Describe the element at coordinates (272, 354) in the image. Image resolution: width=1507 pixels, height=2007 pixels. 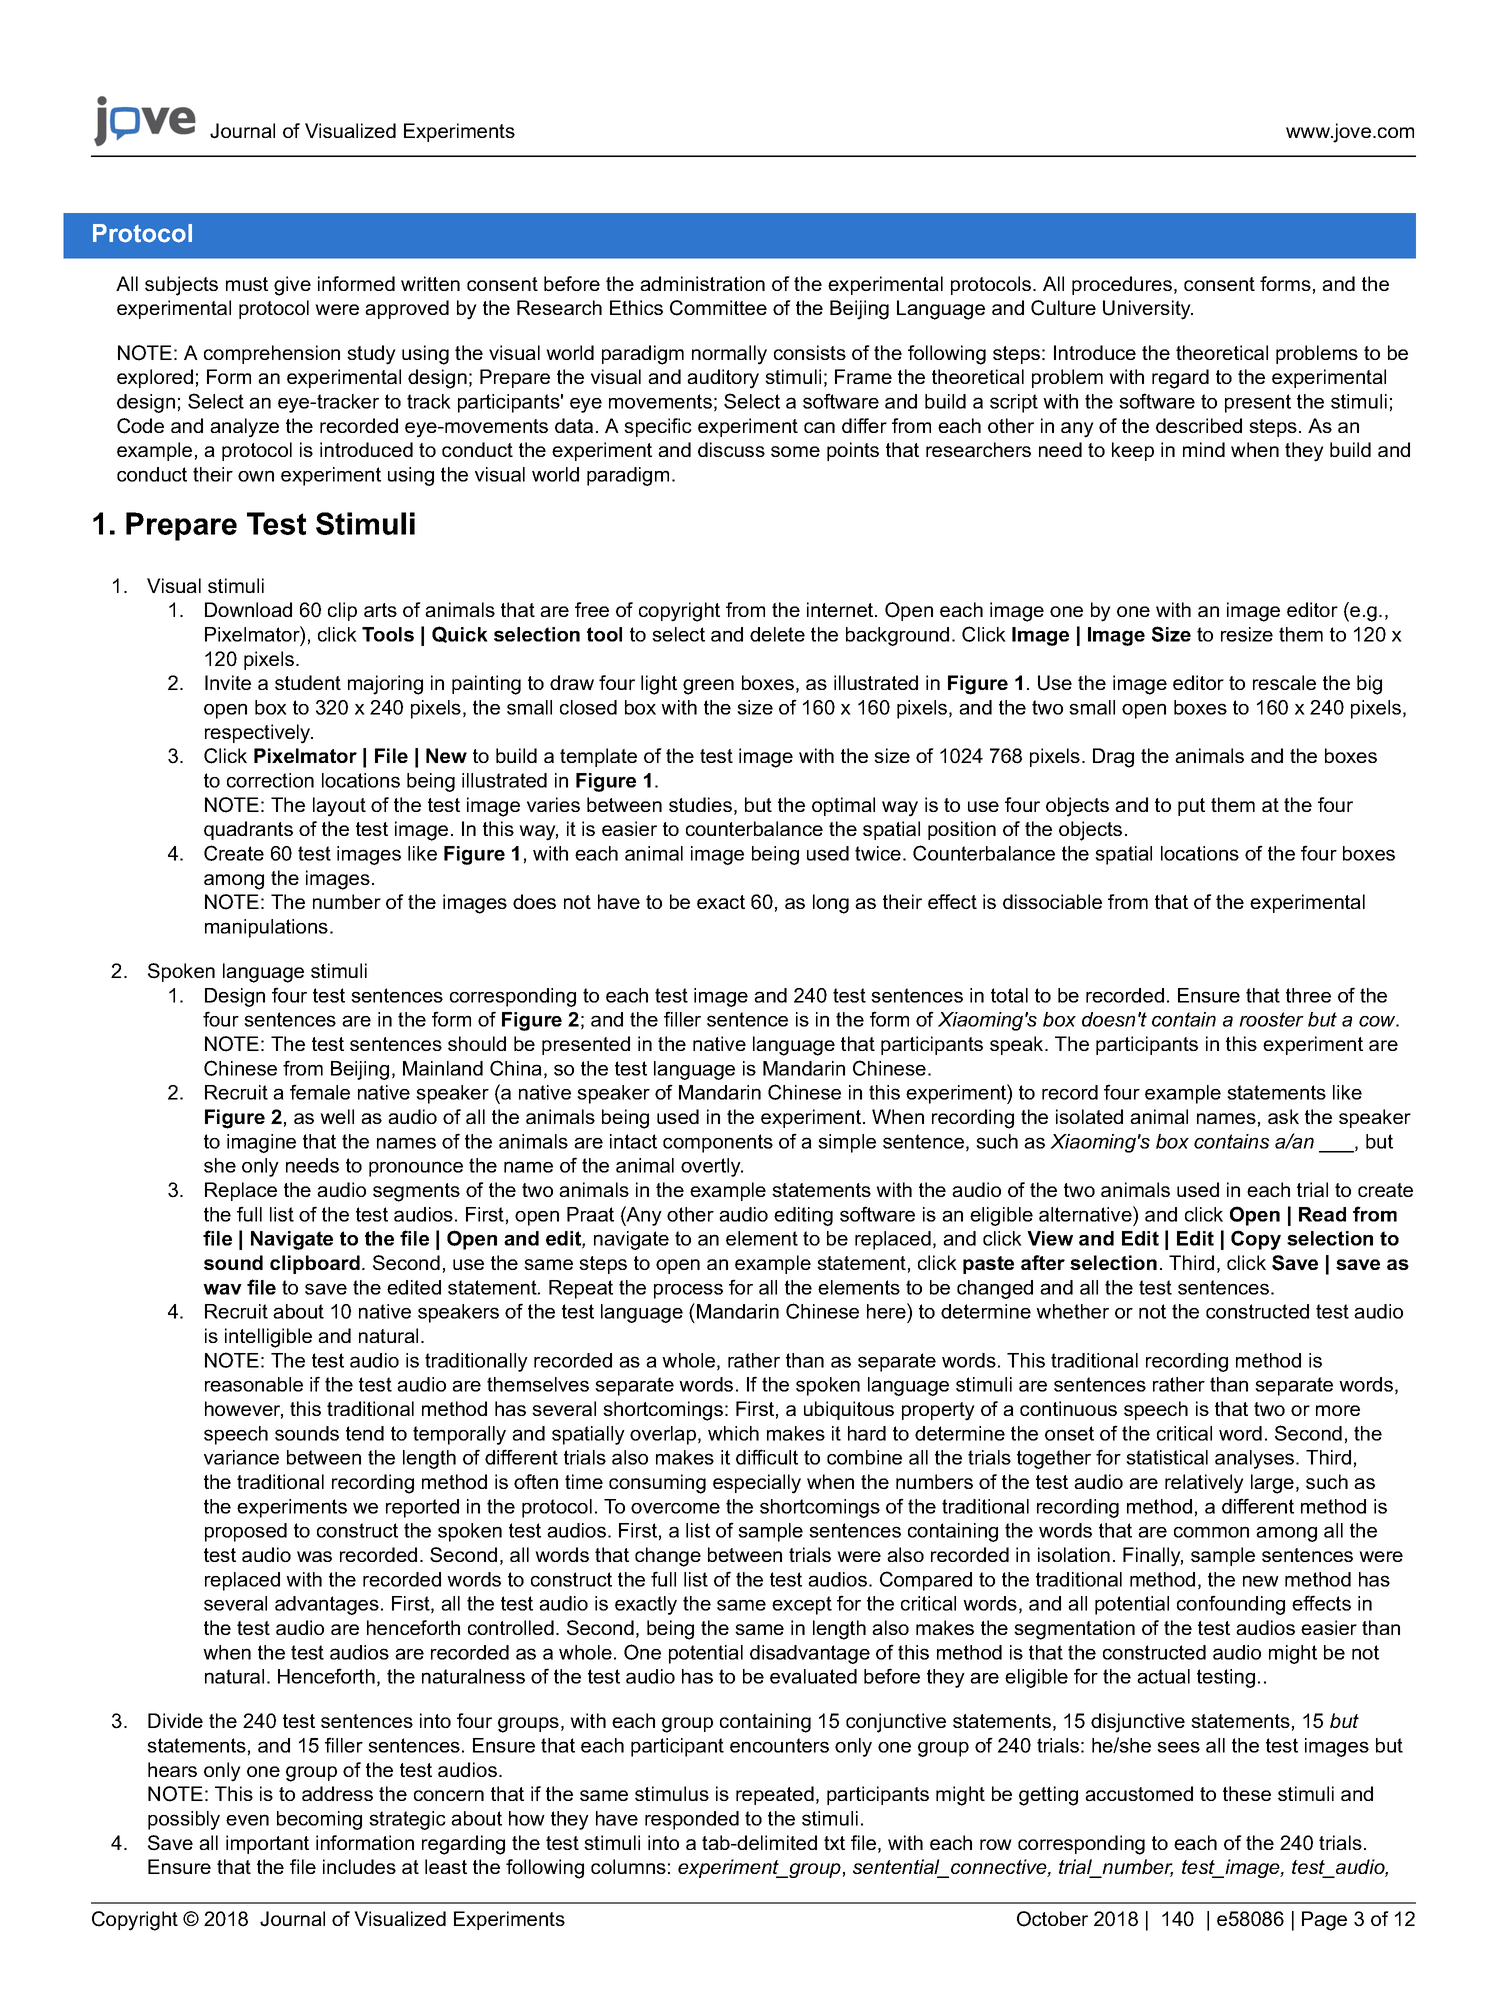
I see `comprehension` at that location.
